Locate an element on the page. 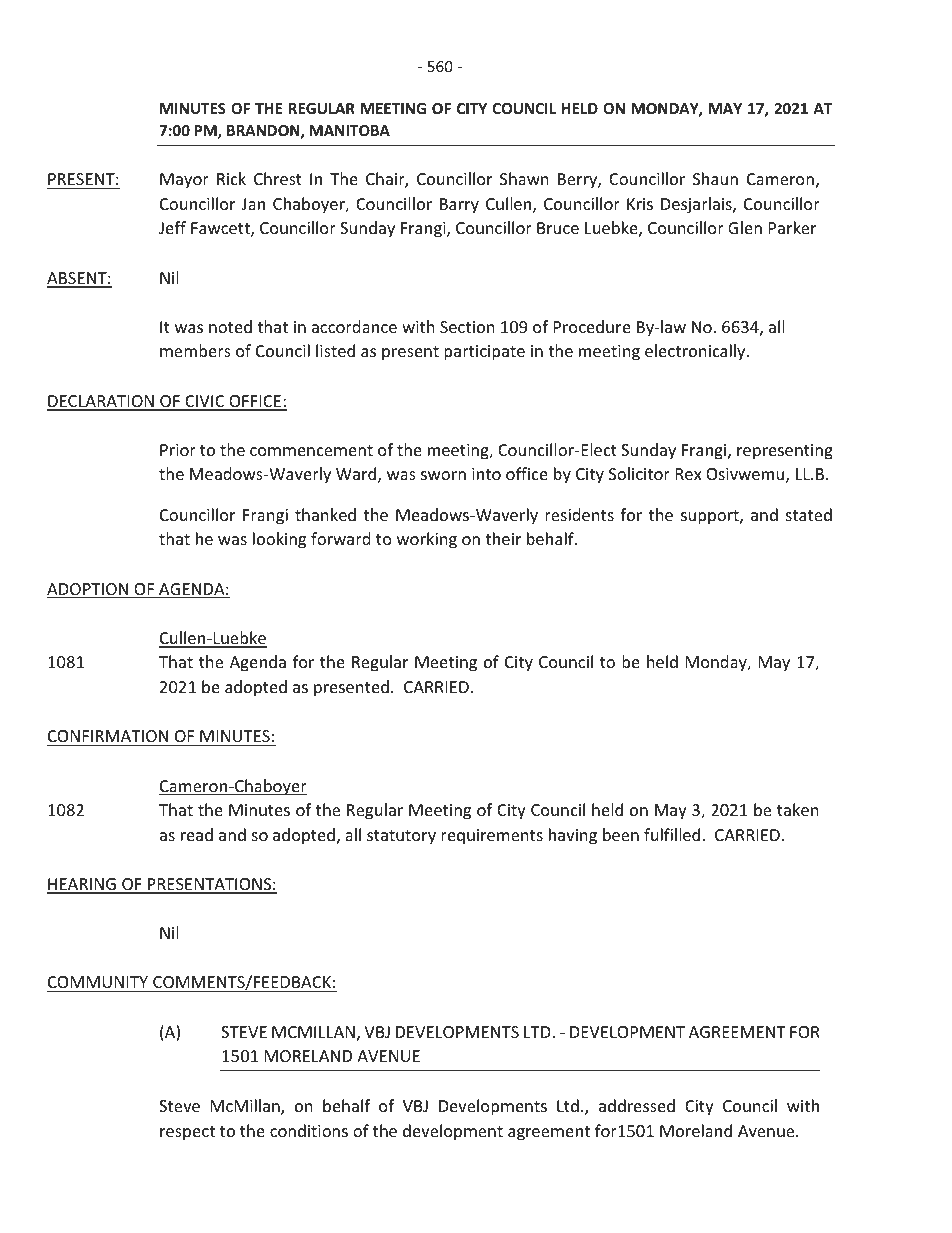 The height and width of the document is (1233, 952). conditions is located at coordinates (309, 1130).
